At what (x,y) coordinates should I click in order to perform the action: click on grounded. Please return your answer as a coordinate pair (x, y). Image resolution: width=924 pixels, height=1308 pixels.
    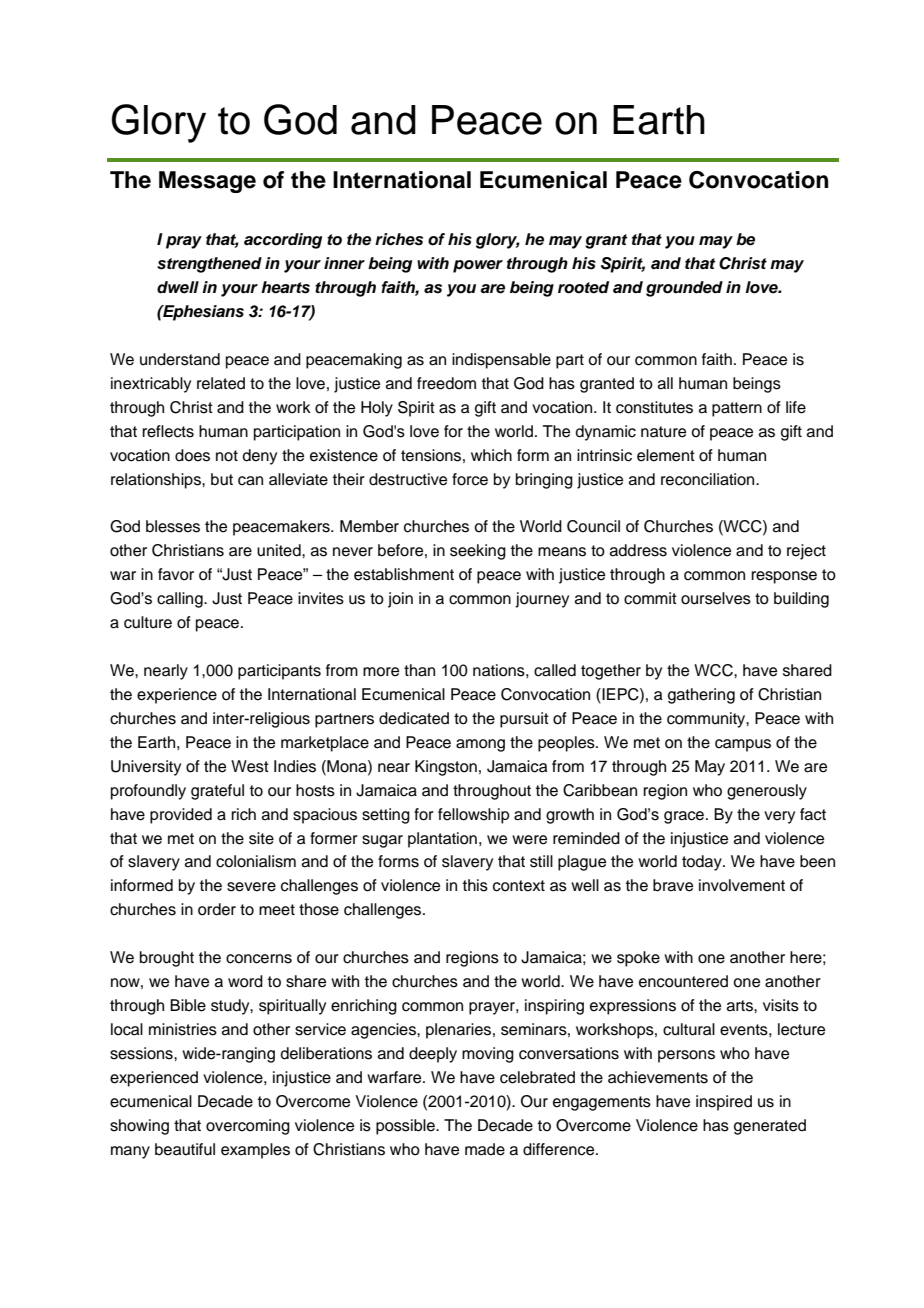
    Looking at the image, I should click on (684, 289).
